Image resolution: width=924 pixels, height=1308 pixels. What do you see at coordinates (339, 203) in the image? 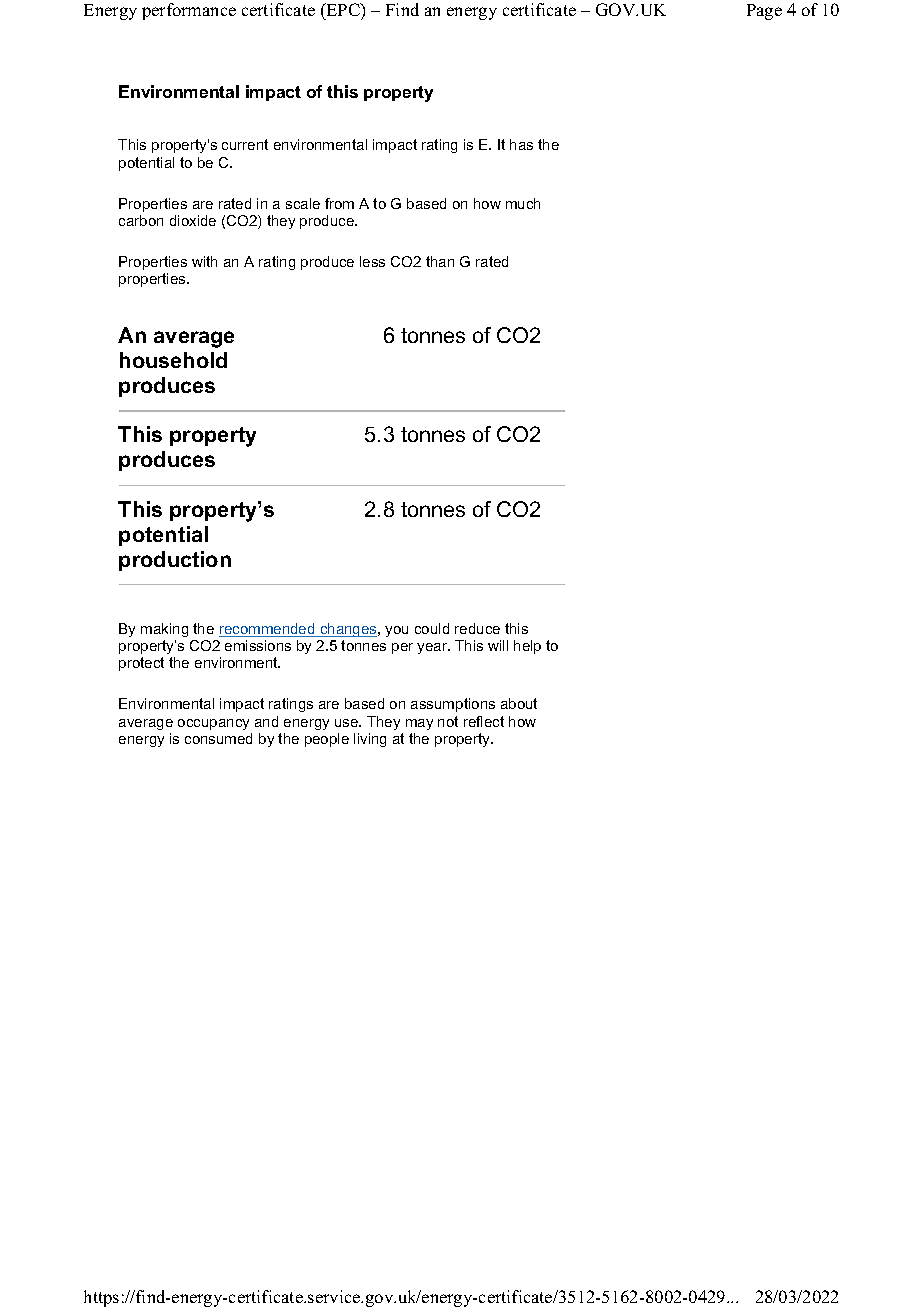
I see `from` at bounding box center [339, 203].
